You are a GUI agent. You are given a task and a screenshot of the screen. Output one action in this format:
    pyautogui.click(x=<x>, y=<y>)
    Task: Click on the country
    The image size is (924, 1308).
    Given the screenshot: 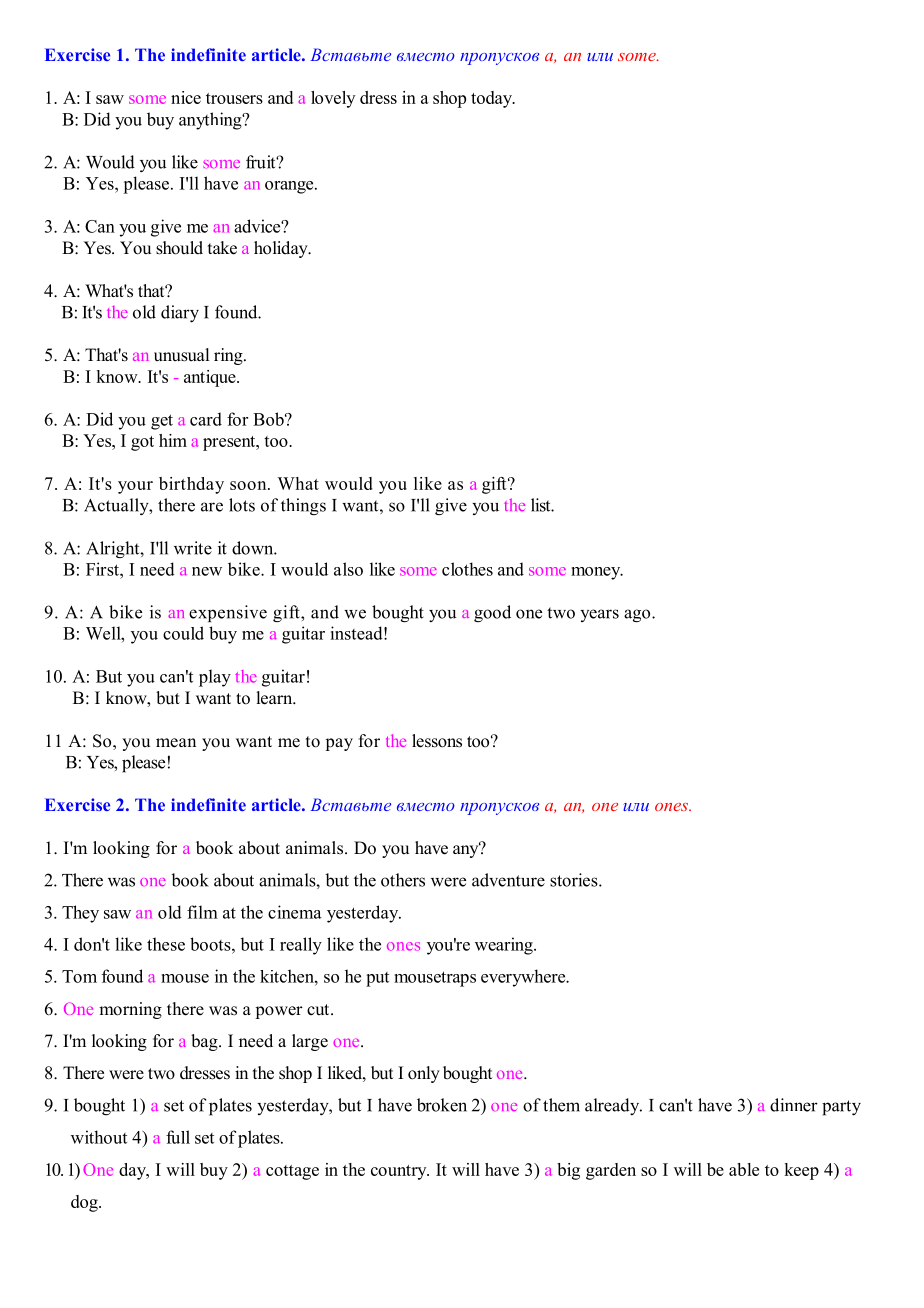 What is the action you would take?
    pyautogui.click(x=400, y=1172)
